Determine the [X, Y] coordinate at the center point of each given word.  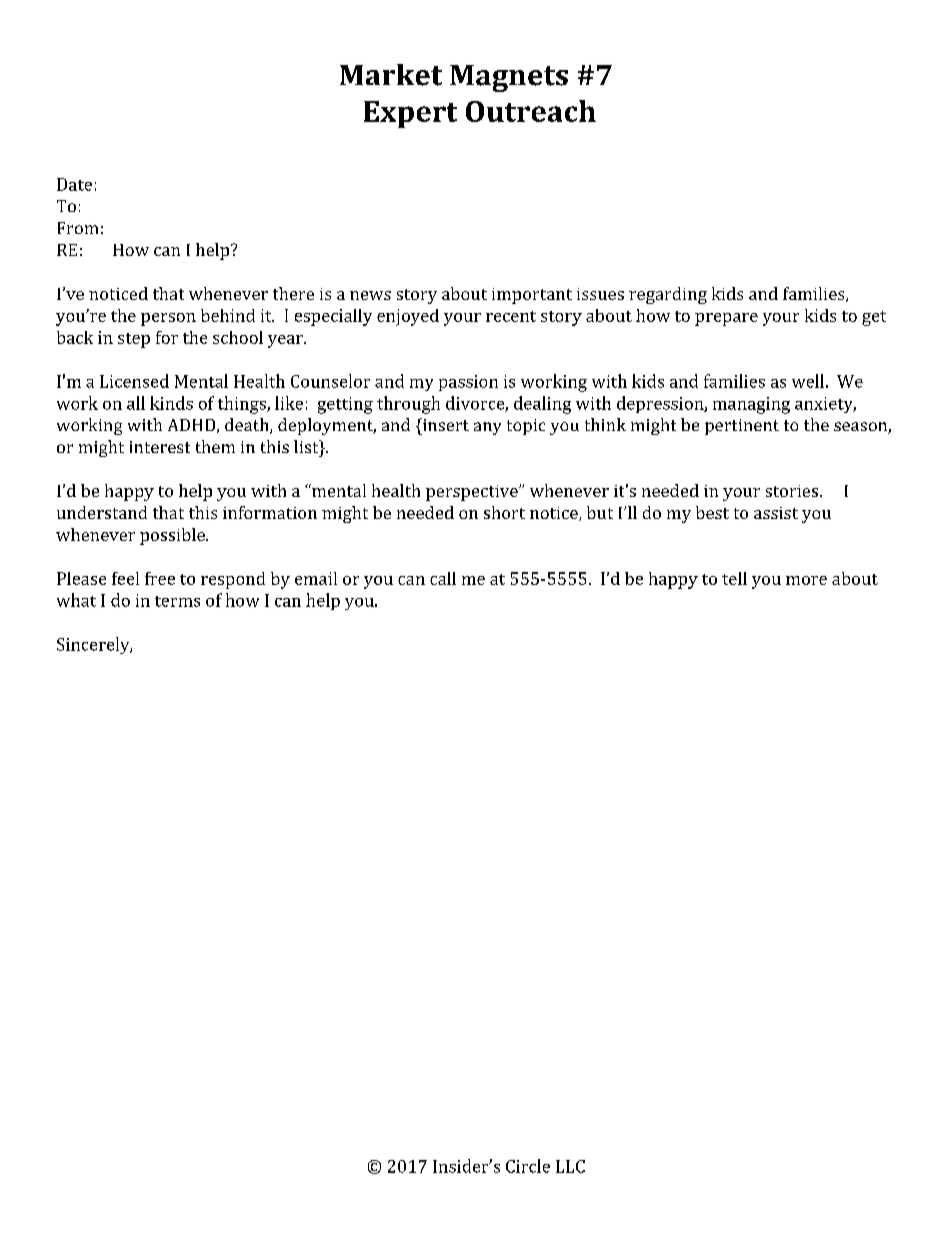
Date [74, 184]
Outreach [531, 111]
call [443, 578]
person [168, 319]
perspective [473, 493]
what [76, 600]
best [712, 512]
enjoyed [408, 317]
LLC [570, 1166]
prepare [726, 319]
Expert [410, 114]
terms [177, 601]
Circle [528, 1166]
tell [734, 578]
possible [173, 536]
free [160, 578]
